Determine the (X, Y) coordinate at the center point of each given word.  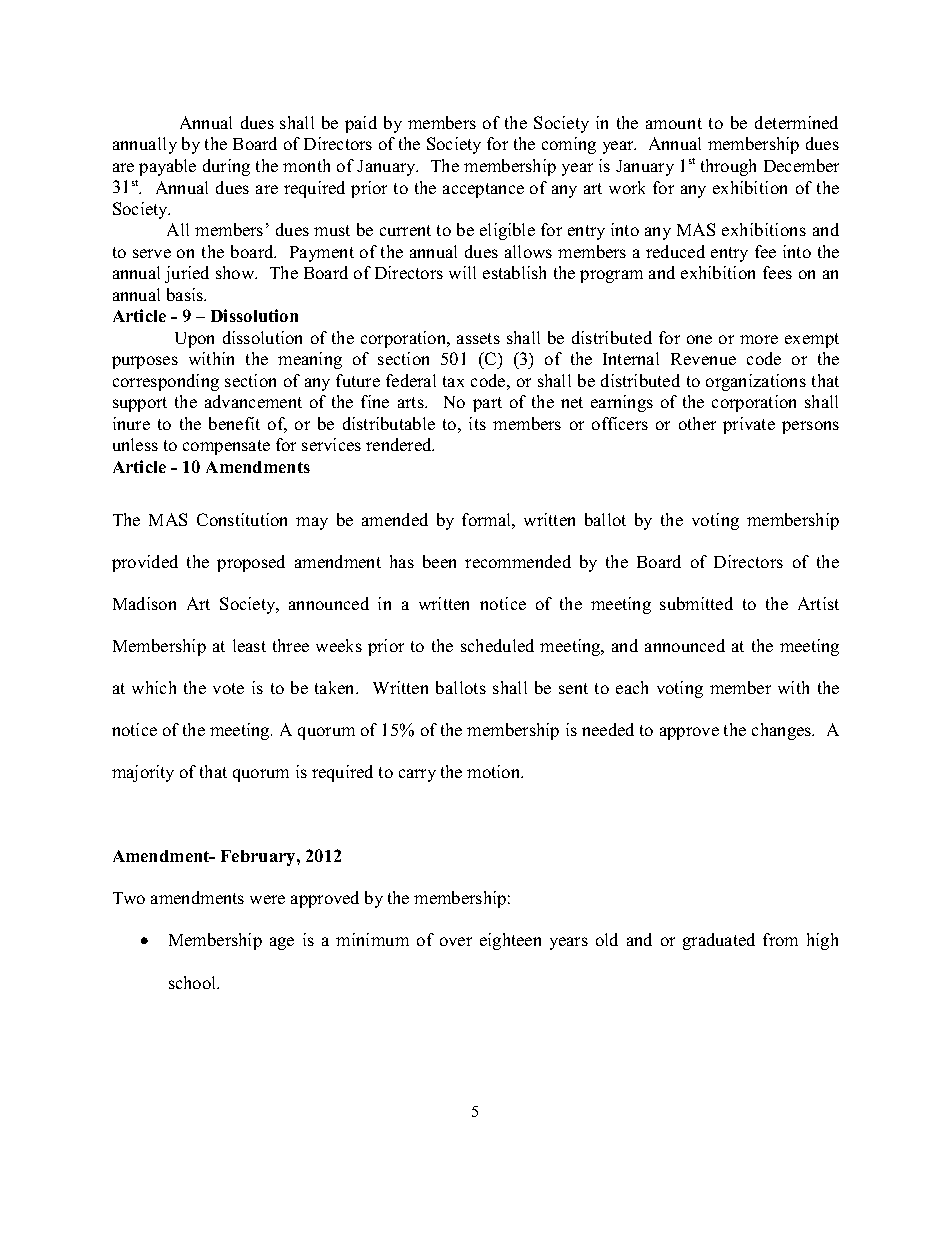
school (194, 982)
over (456, 941)
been (439, 561)
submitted (696, 603)
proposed (251, 563)
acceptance (483, 190)
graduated (719, 941)
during (226, 167)
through (728, 167)
